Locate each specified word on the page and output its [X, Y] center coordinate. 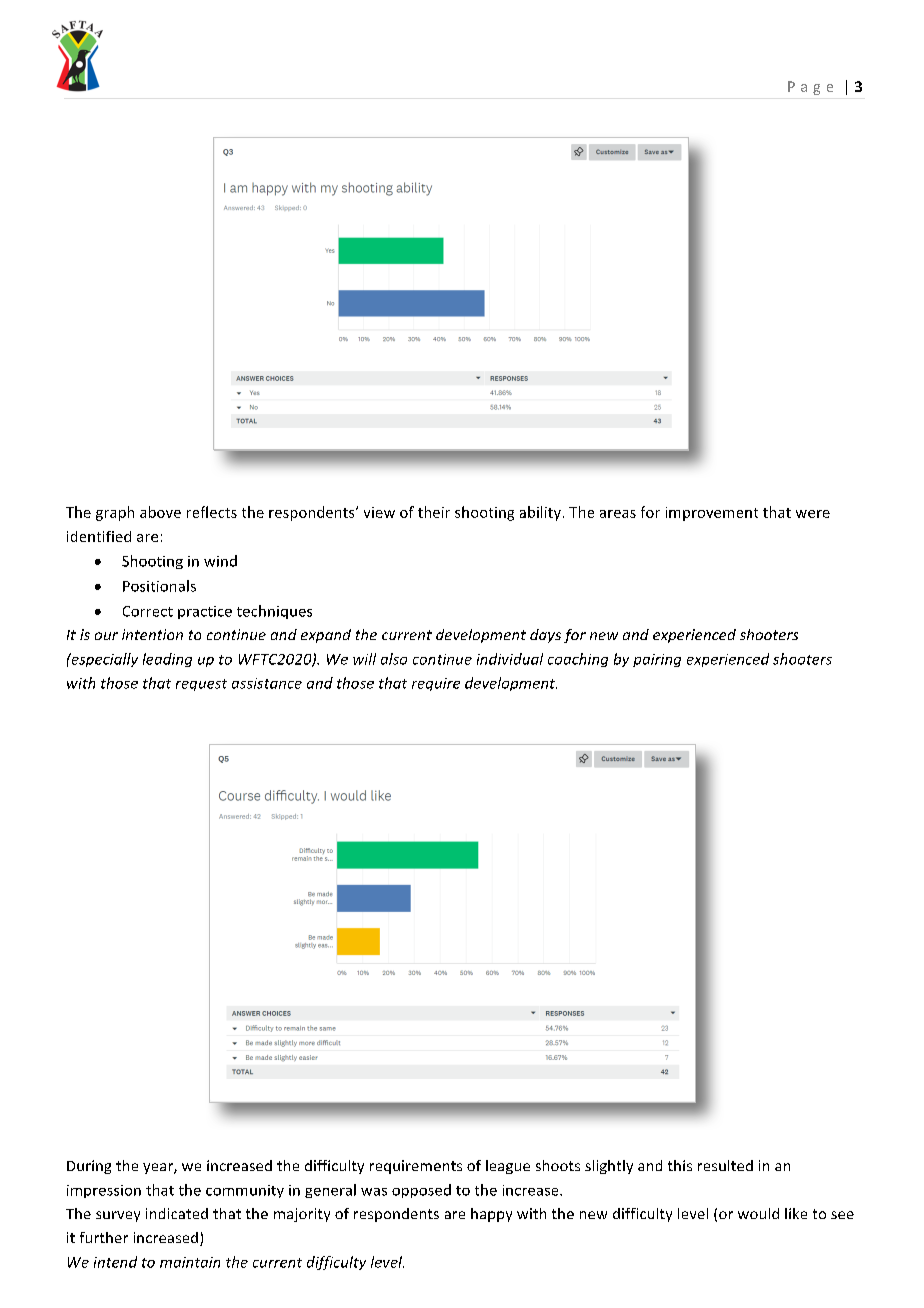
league [508, 1167]
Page [810, 88]
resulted [725, 1165]
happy [491, 1215]
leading [167, 660]
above [160, 512]
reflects [212, 512]
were [813, 514]
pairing [657, 660]
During [89, 1167]
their [434, 512]
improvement [712, 514]
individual [510, 659]
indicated [177, 1213]
